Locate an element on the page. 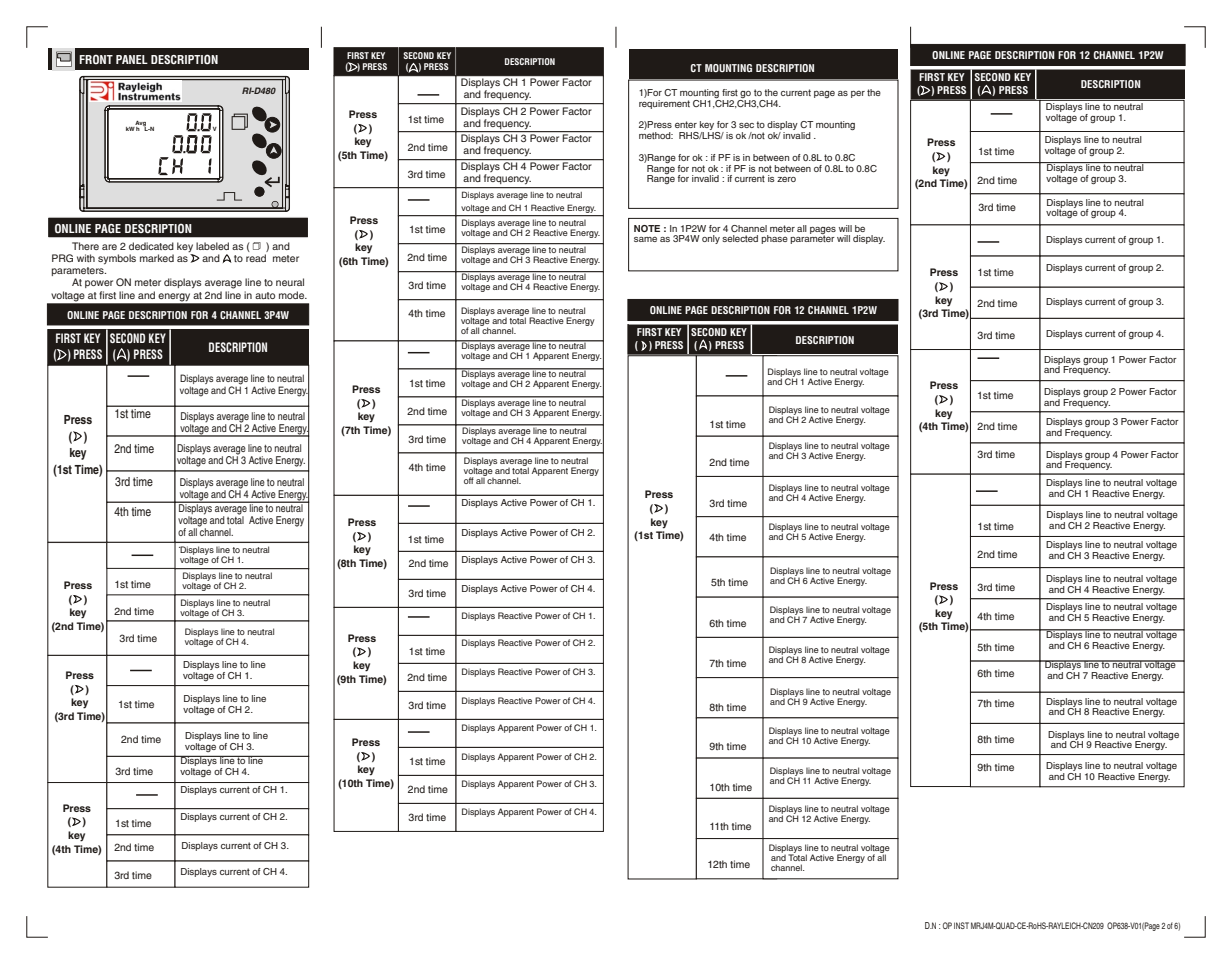  selected is located at coordinates (740, 238).
